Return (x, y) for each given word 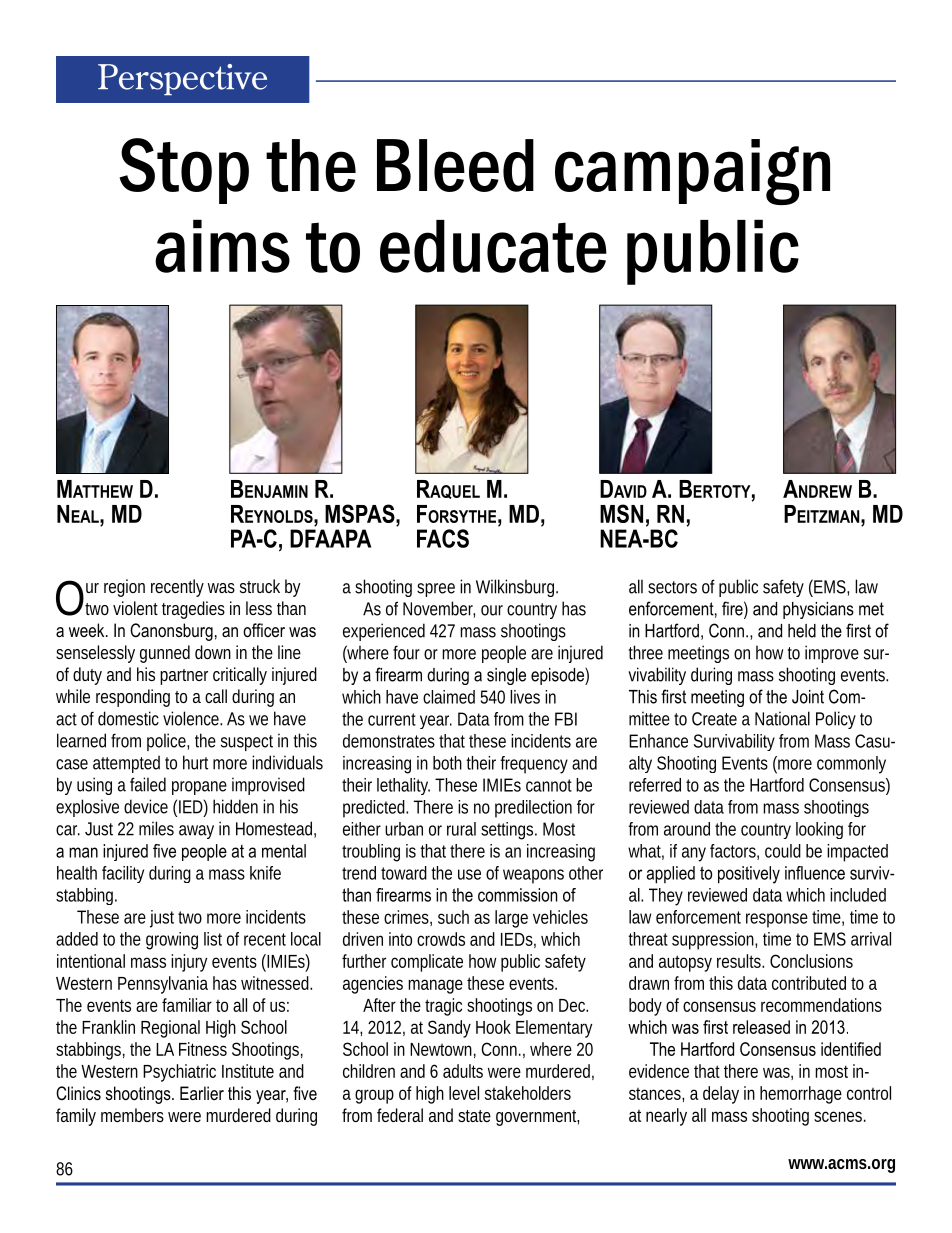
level (464, 1093)
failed (148, 784)
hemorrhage (801, 1095)
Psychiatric (179, 1073)
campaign (692, 172)
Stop (184, 171)
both (447, 763)
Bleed (455, 165)
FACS (443, 538)
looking (819, 830)
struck (260, 586)
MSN (621, 513)
